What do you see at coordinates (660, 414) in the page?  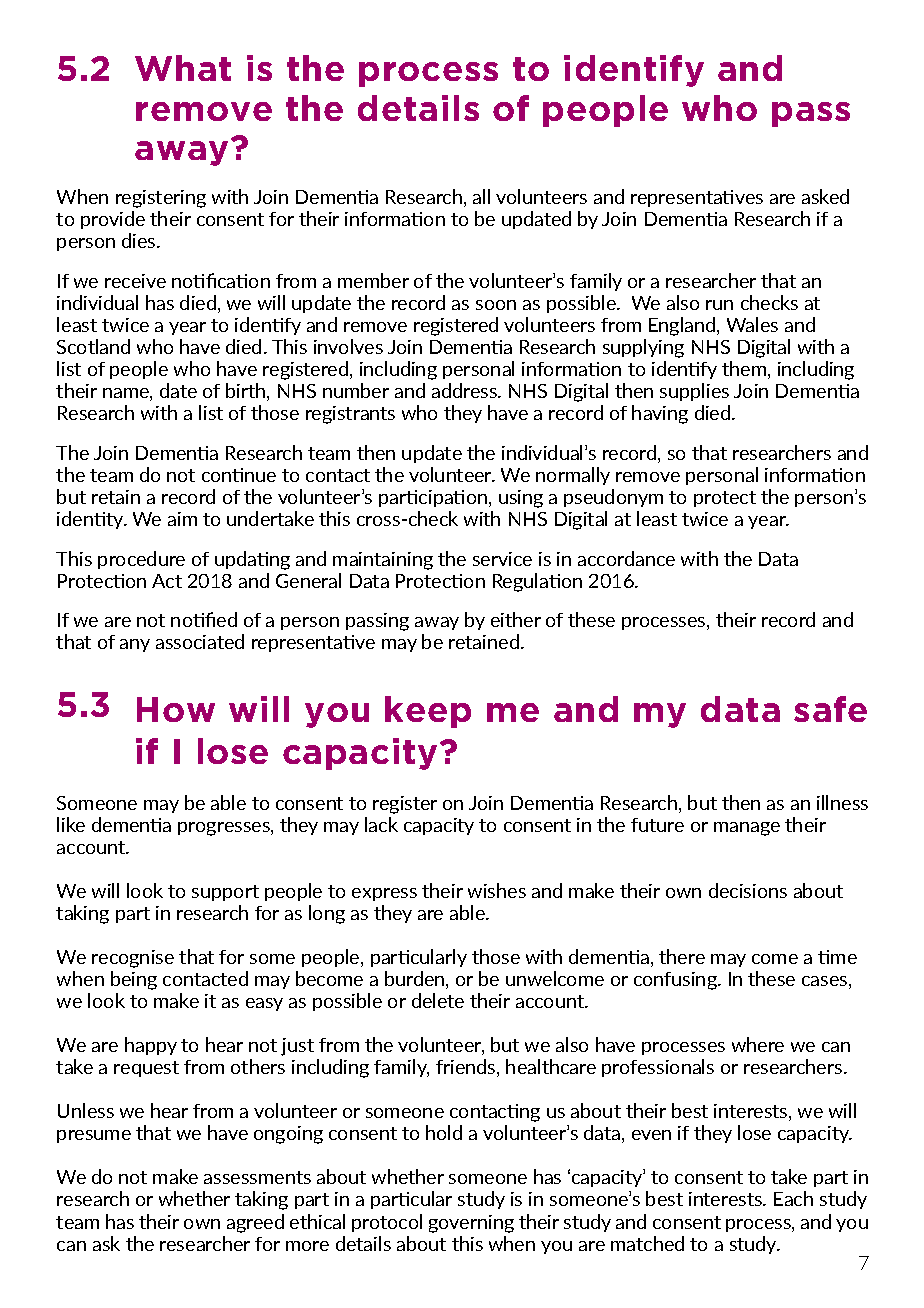 I see `having` at bounding box center [660, 414].
